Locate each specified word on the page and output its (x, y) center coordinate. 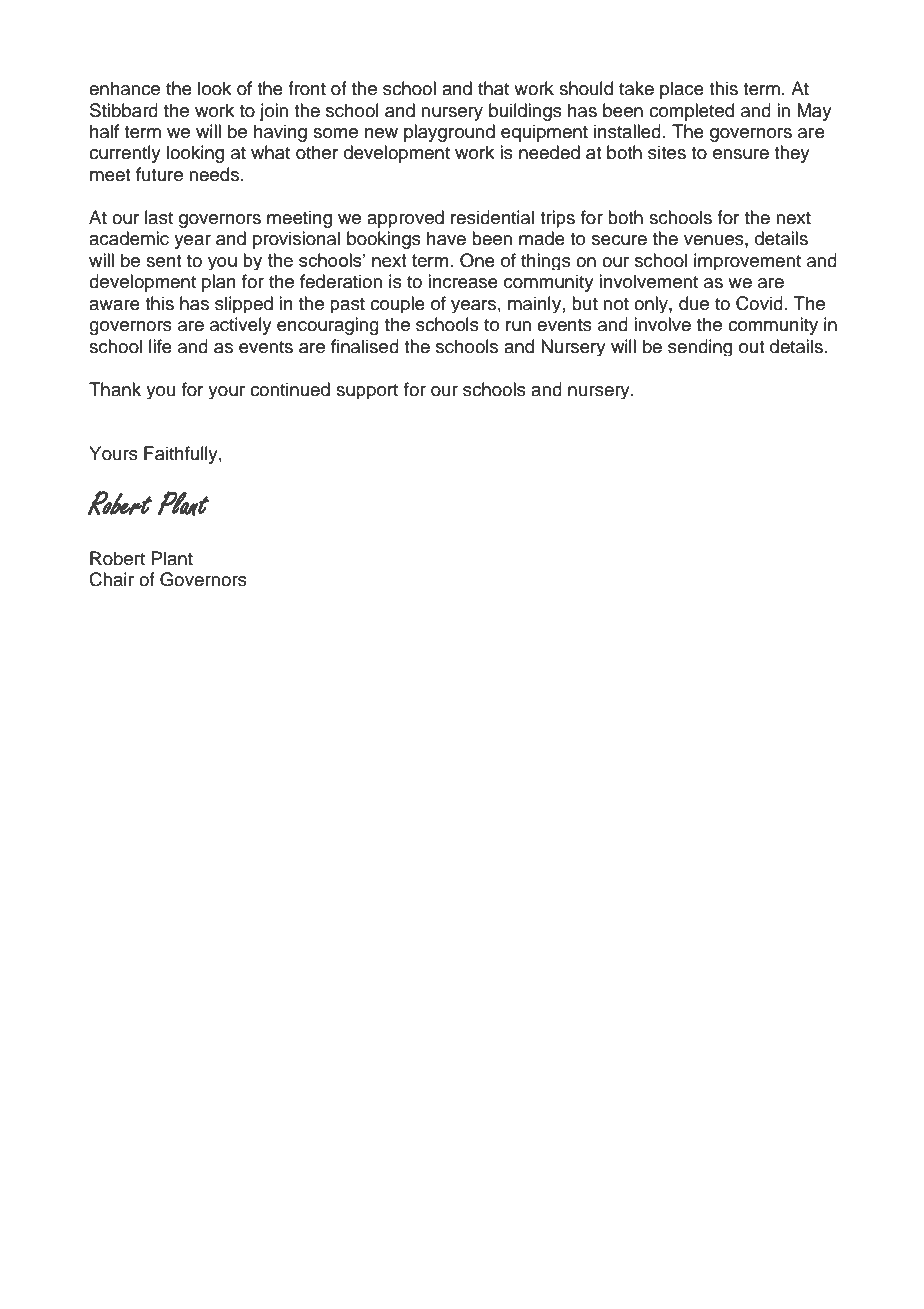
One (477, 260)
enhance (124, 88)
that (493, 88)
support (367, 391)
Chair (111, 579)
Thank (115, 389)
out (751, 347)
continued (290, 389)
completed (691, 112)
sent (163, 261)
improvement (747, 261)
